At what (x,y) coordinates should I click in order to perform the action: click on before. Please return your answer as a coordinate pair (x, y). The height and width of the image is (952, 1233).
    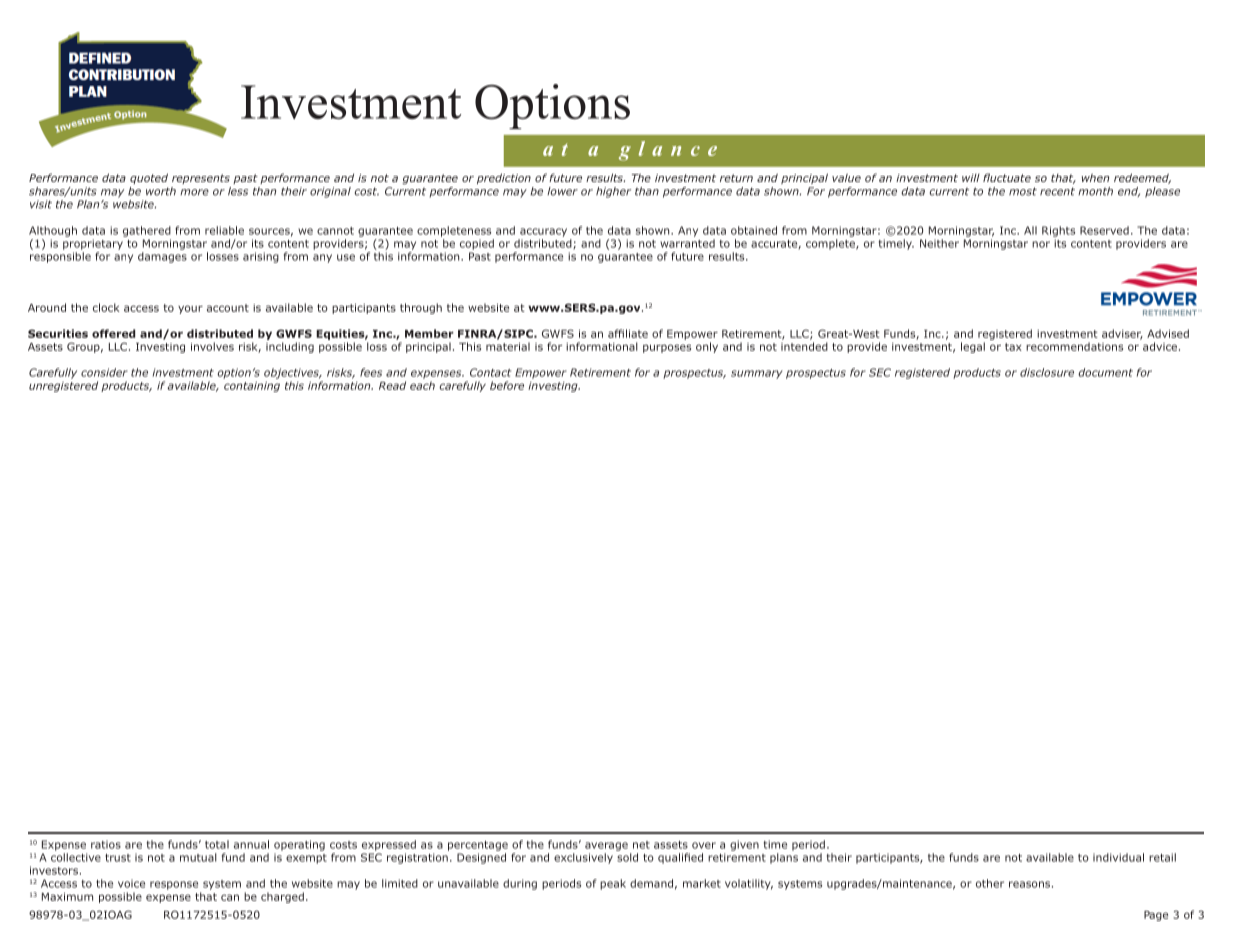
    Looking at the image, I should click on (507, 385).
